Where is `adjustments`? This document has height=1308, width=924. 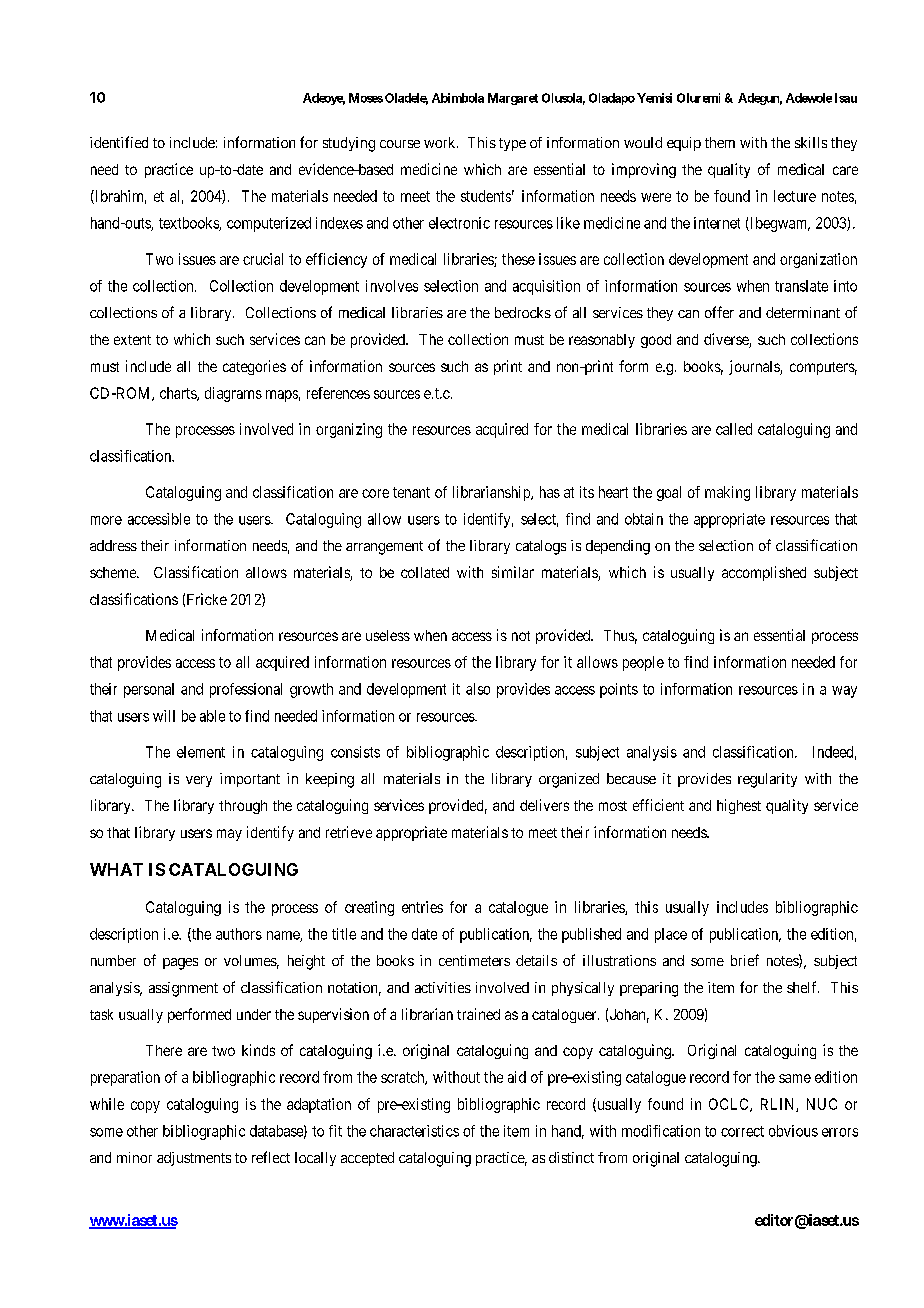
adjustments is located at coordinates (194, 1159).
